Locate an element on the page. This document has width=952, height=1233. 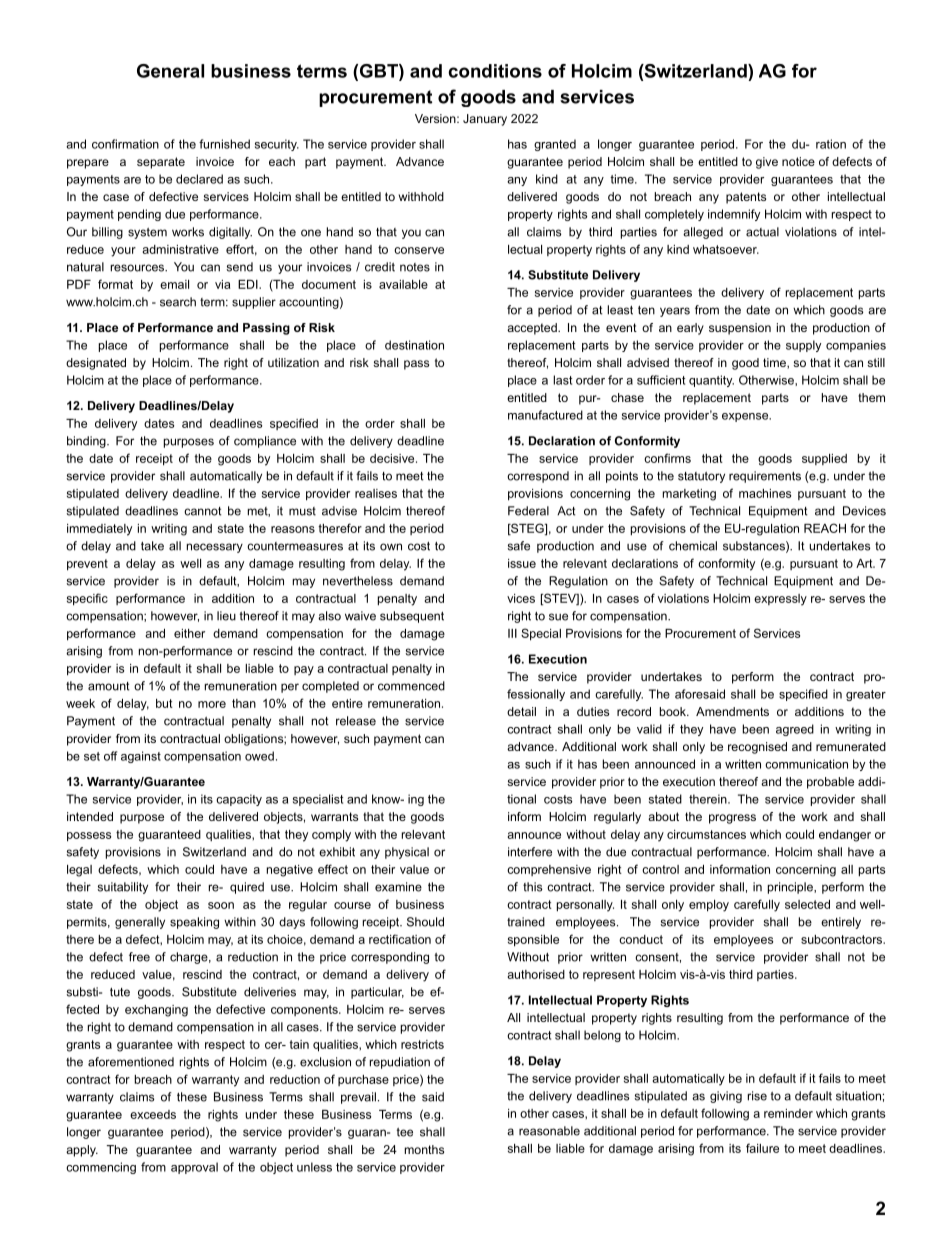
interfere is located at coordinates (530, 852).
